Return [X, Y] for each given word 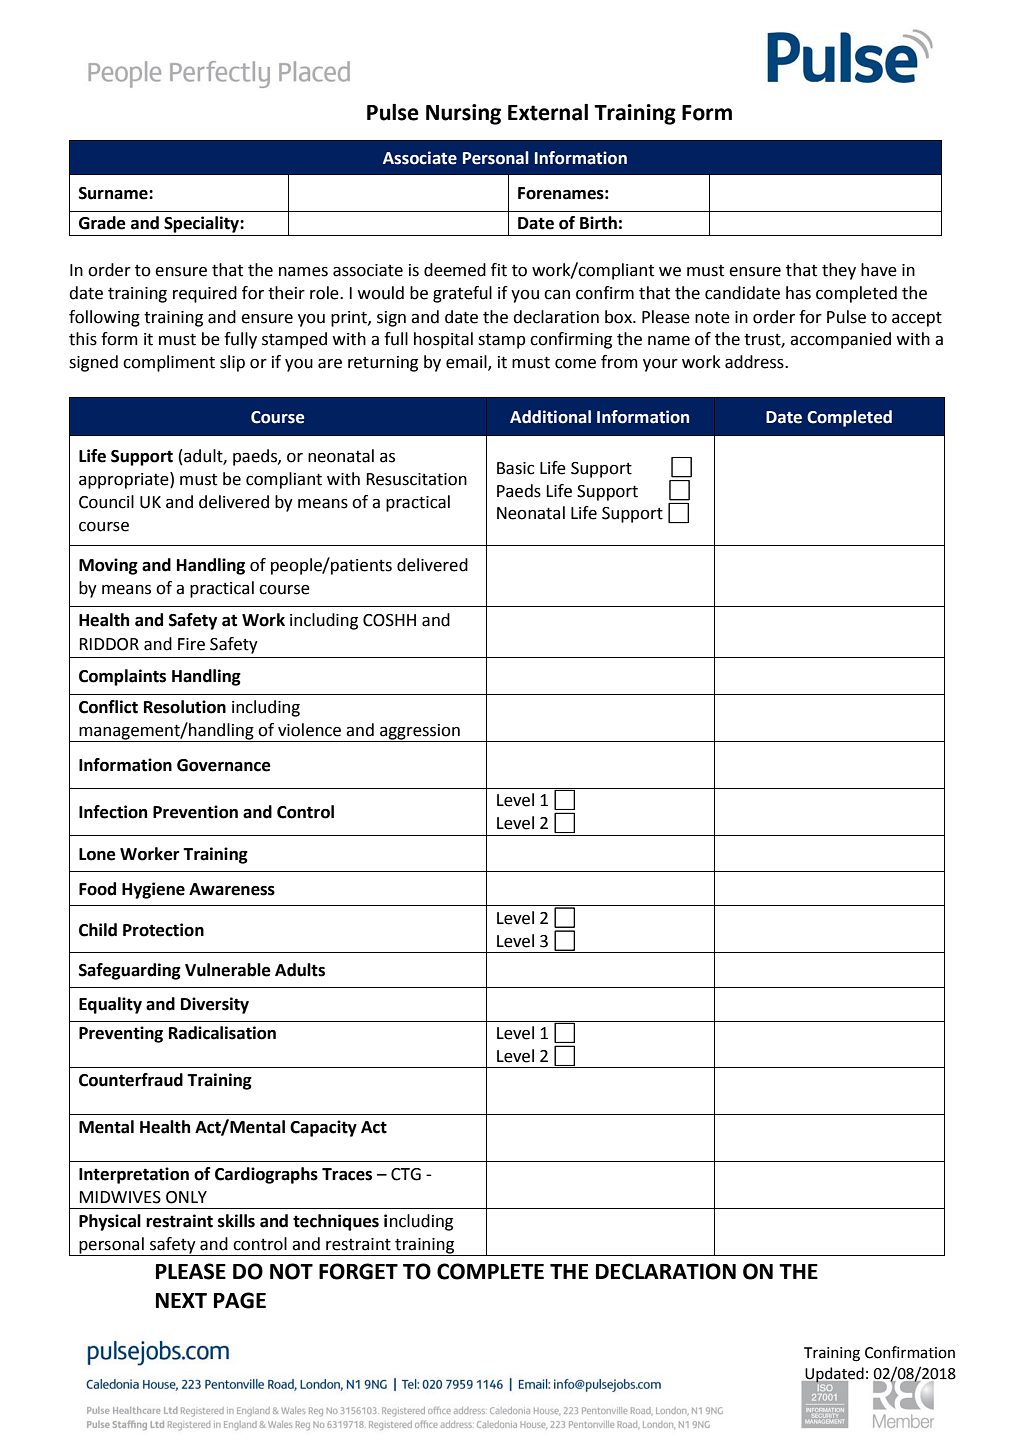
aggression [420, 732]
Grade [102, 223]
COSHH [389, 620]
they [839, 271]
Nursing [463, 114]
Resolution [185, 707]
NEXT [181, 1300]
